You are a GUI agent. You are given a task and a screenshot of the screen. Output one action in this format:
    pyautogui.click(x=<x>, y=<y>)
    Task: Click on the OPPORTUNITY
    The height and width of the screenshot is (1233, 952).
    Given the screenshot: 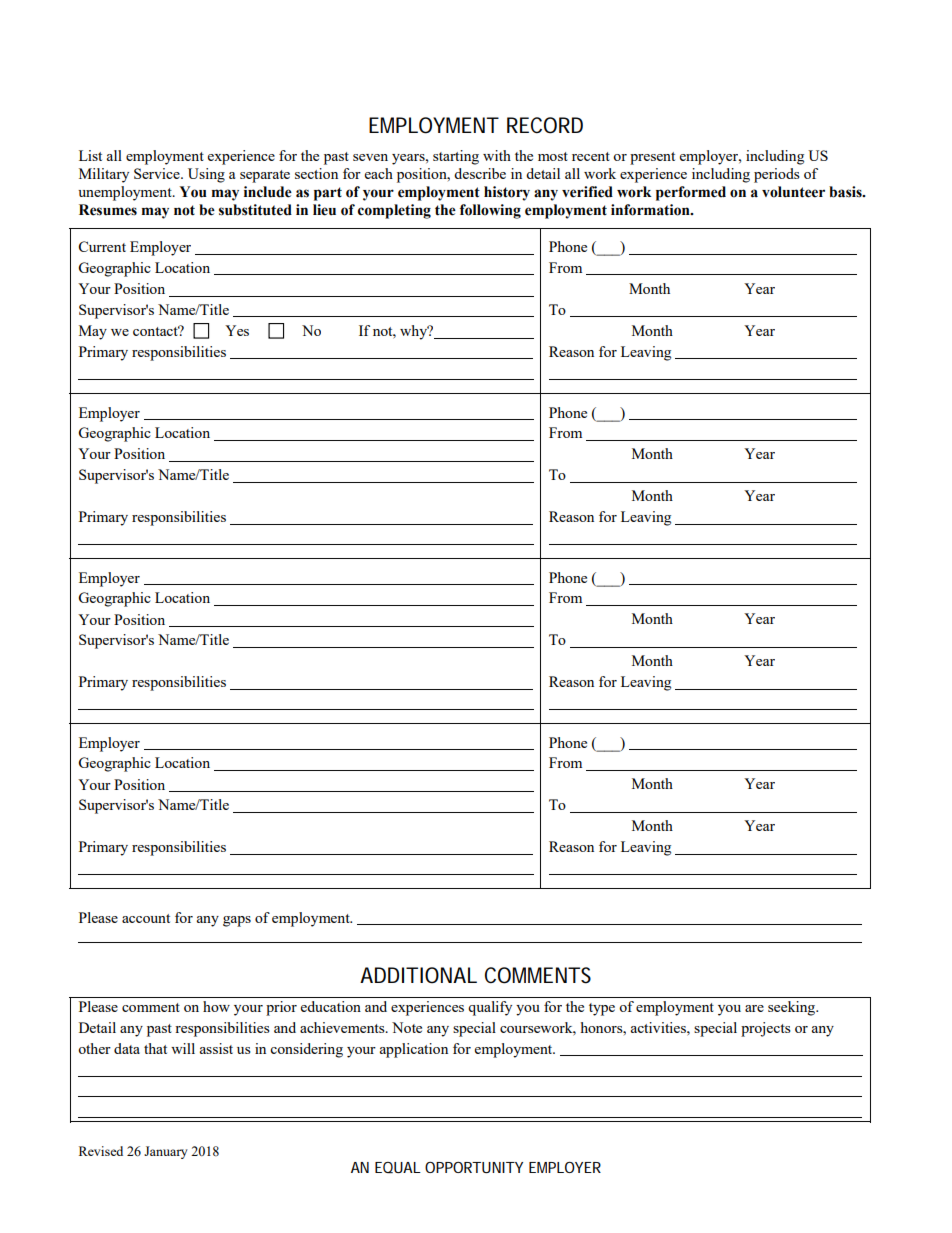 What is the action you would take?
    pyautogui.click(x=474, y=1167)
